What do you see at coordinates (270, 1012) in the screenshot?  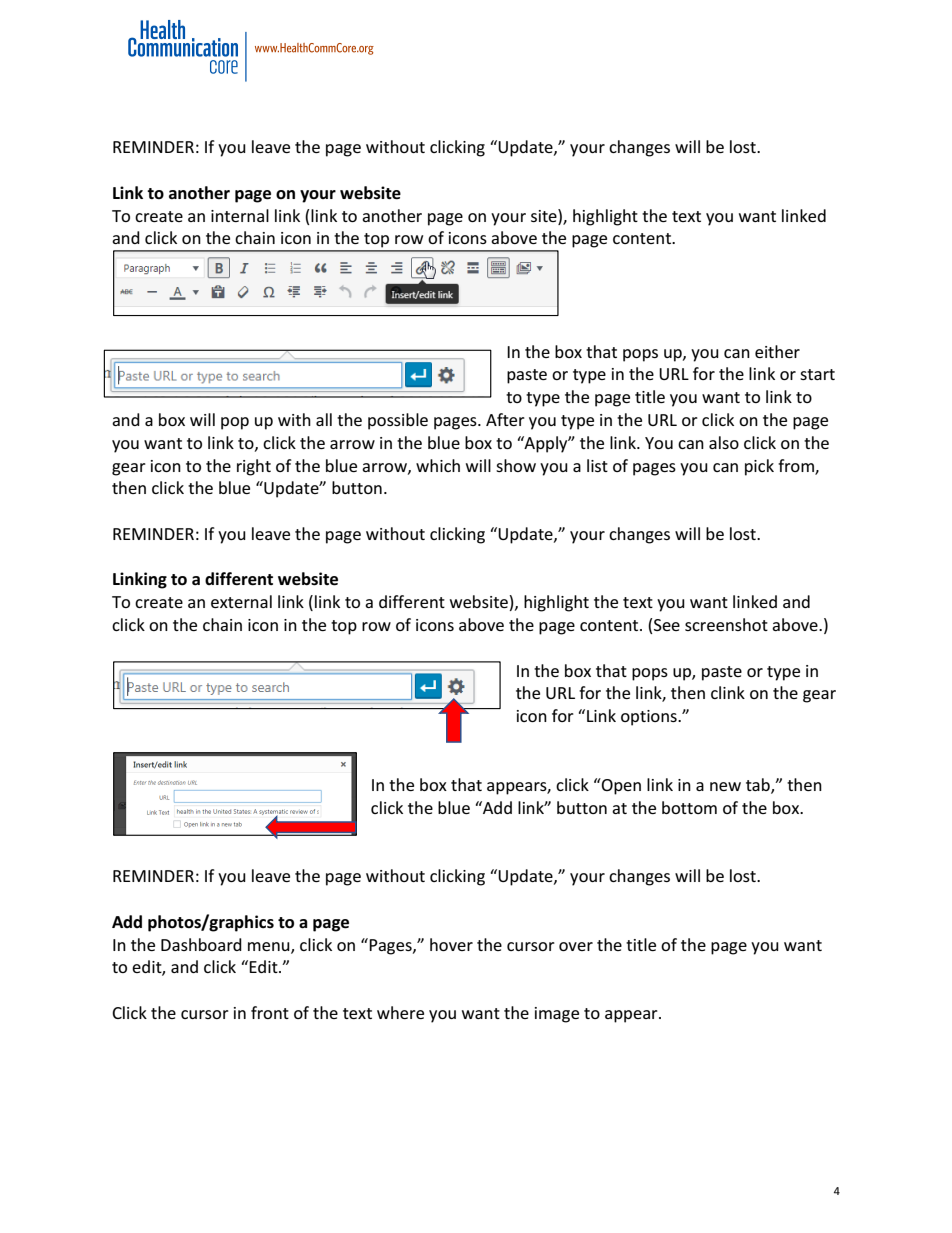 I see `front` at bounding box center [270, 1012].
